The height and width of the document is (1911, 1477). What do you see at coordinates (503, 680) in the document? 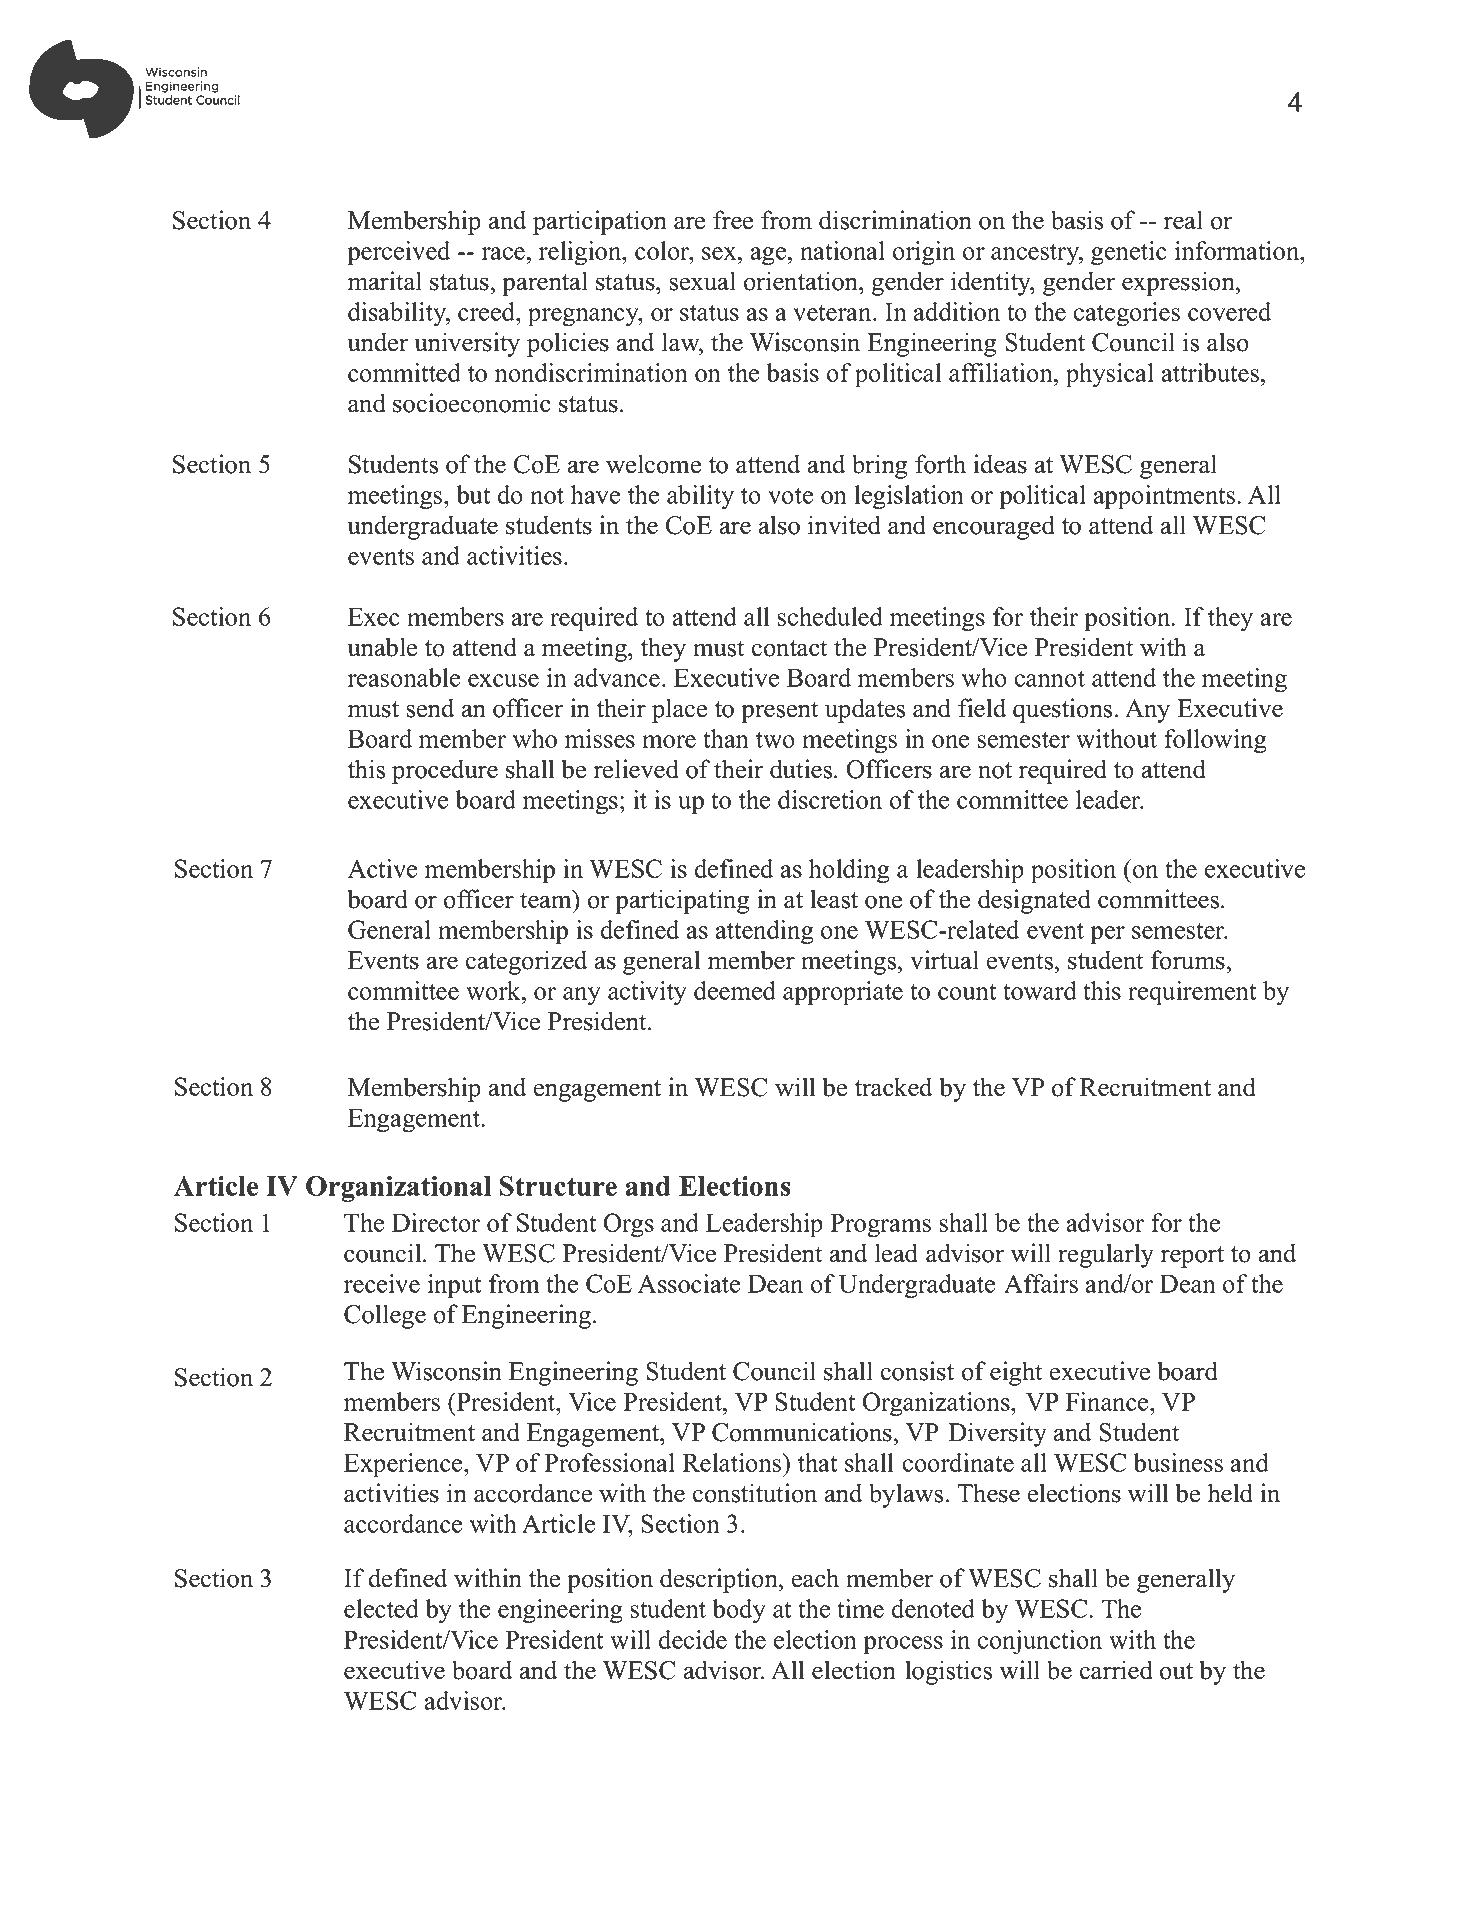
I see `excuse` at bounding box center [503, 680].
